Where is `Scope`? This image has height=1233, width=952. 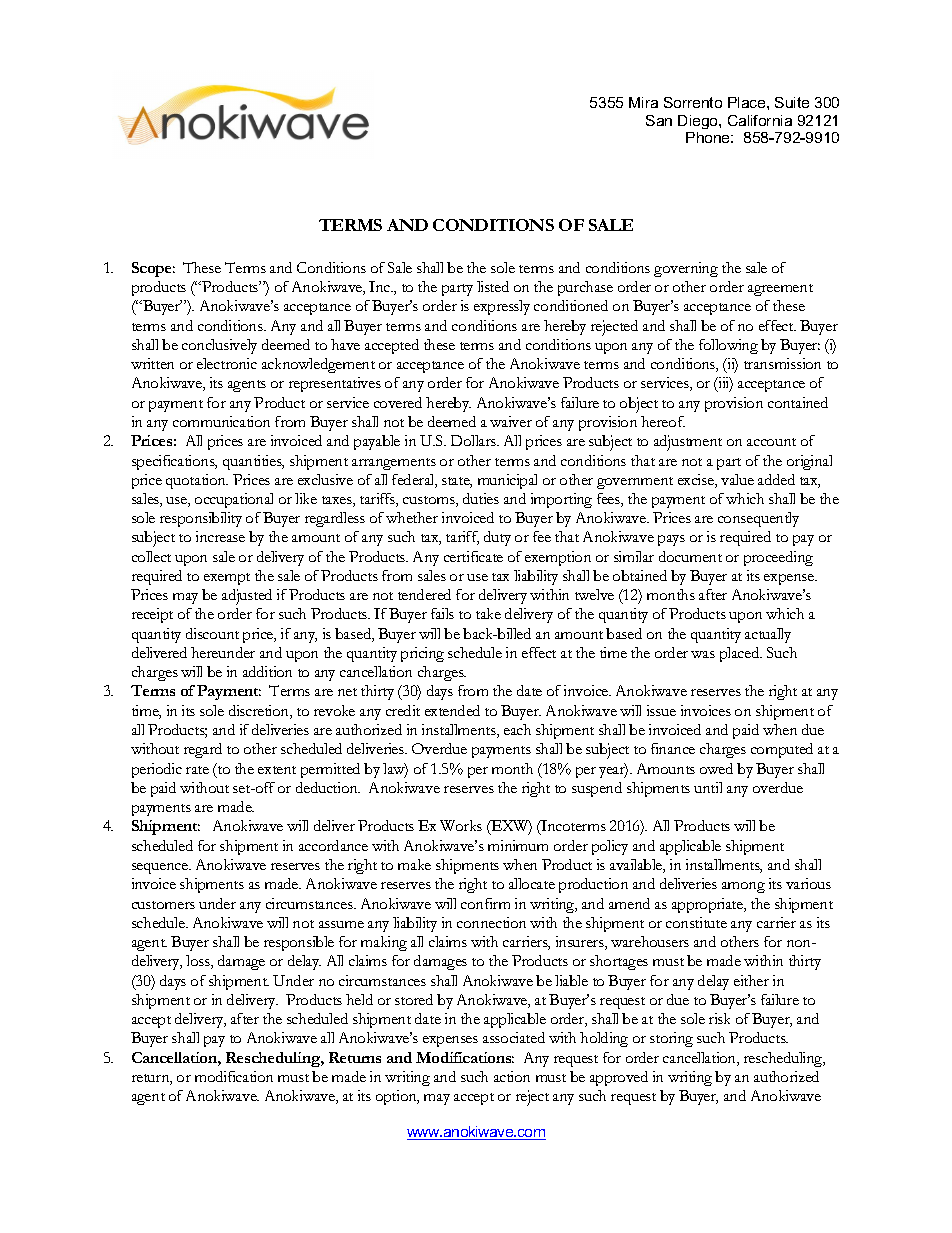 Scope is located at coordinates (153, 269).
